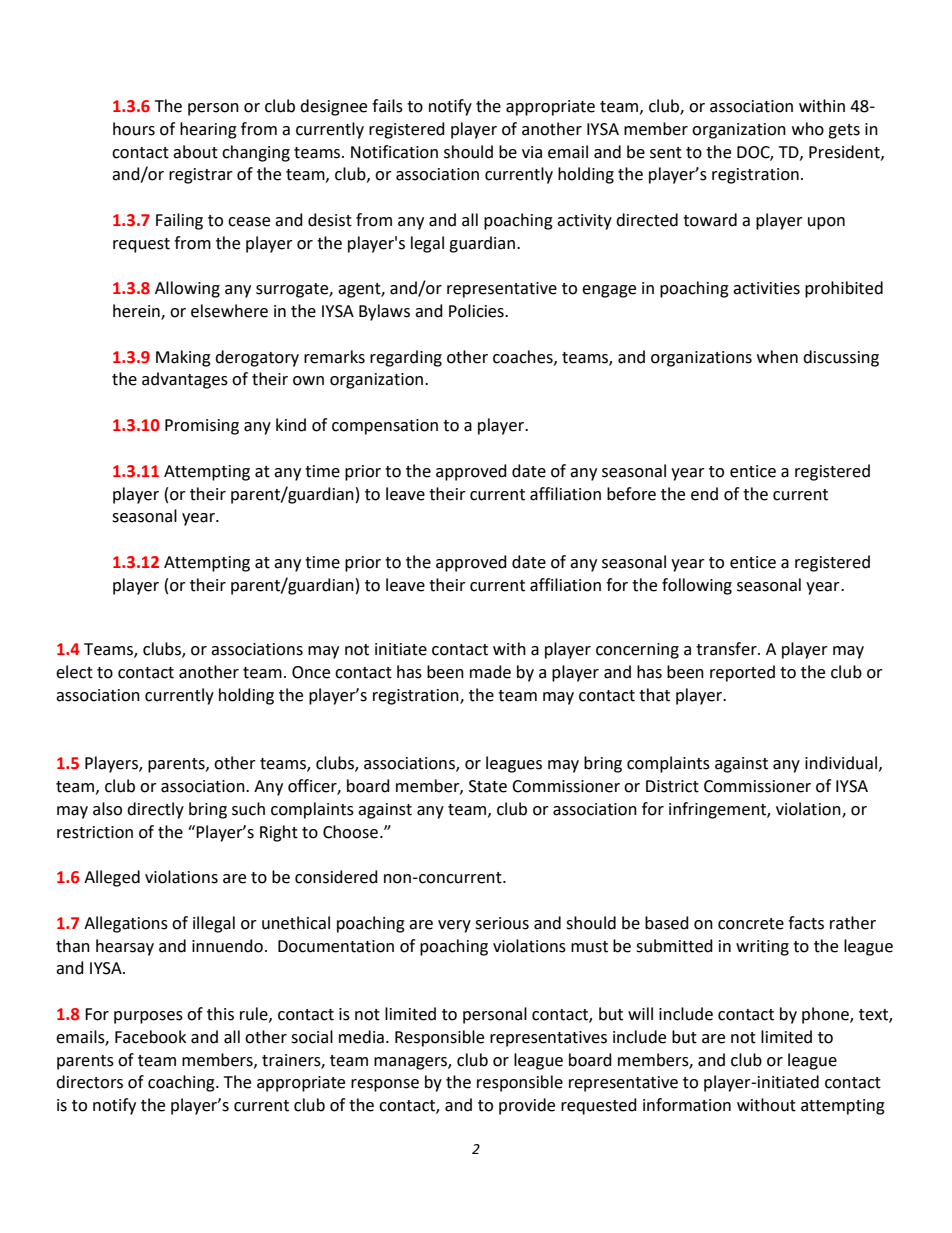 The image size is (952, 1233). Describe the element at coordinates (394, 152) in the document. I see `Notification` at that location.
